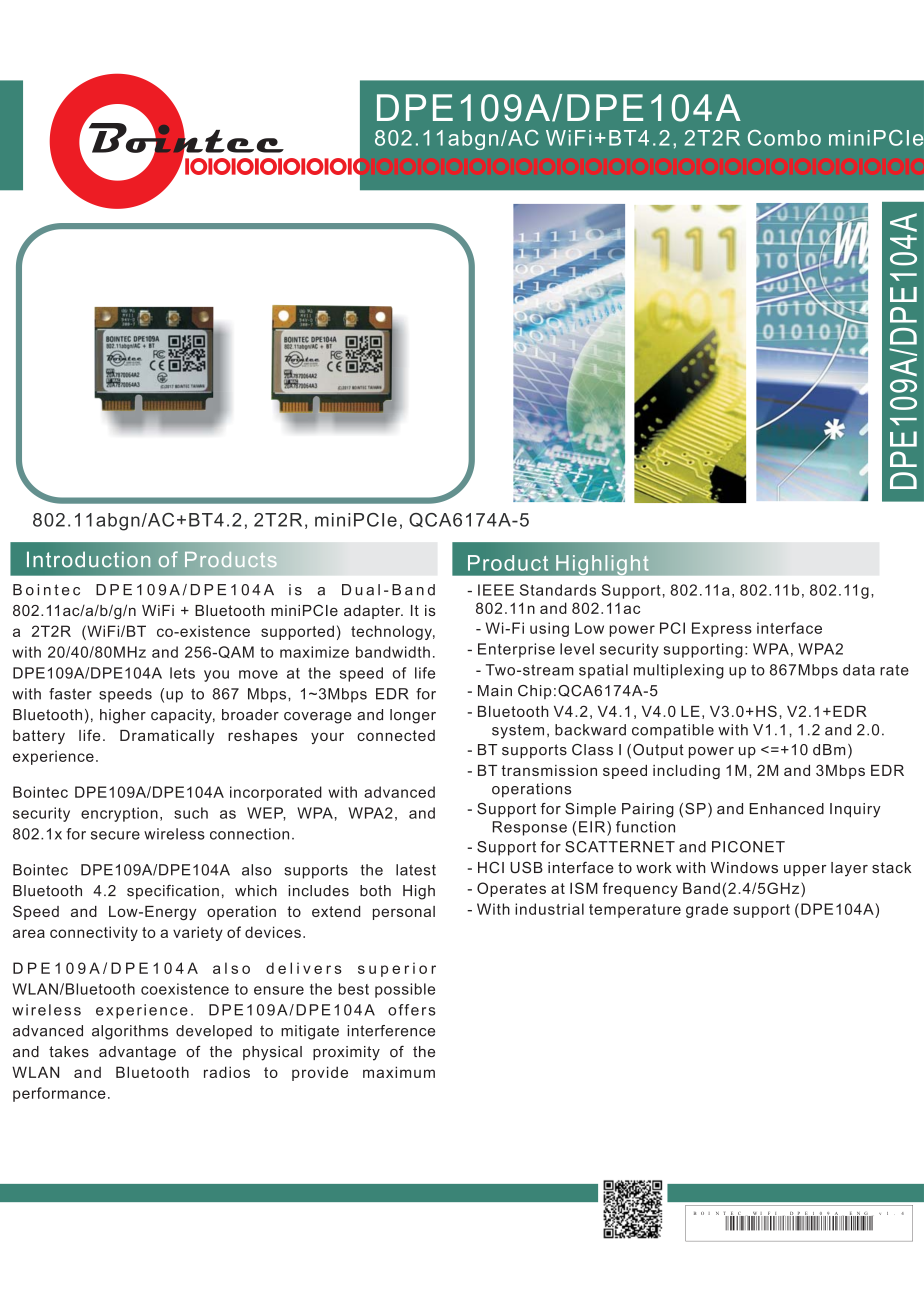 The width and height of the screenshot is (924, 1308). Describe the element at coordinates (137, 1053) in the screenshot. I see `advantage` at that location.
